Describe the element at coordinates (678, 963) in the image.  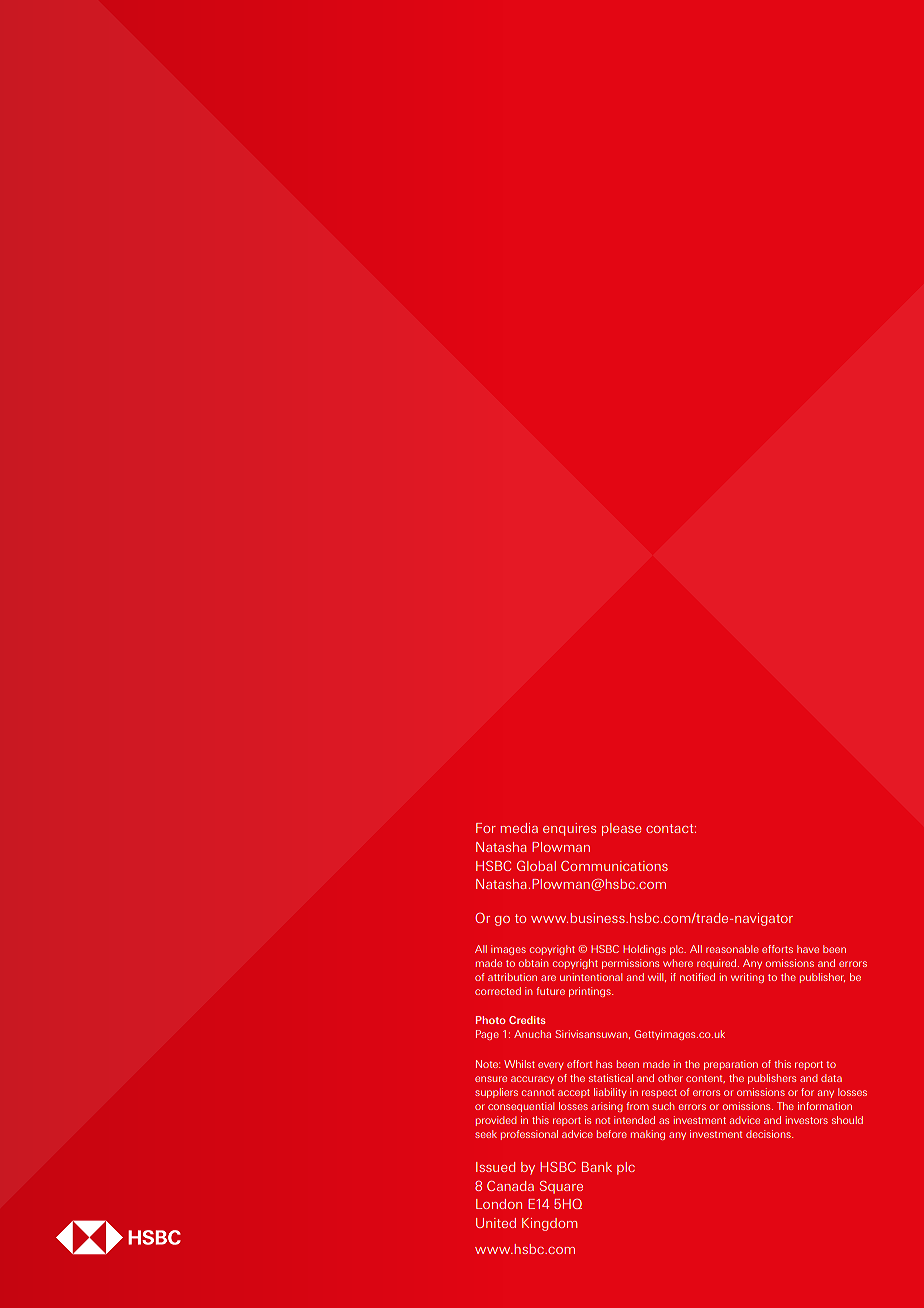
I see `where` at that location.
